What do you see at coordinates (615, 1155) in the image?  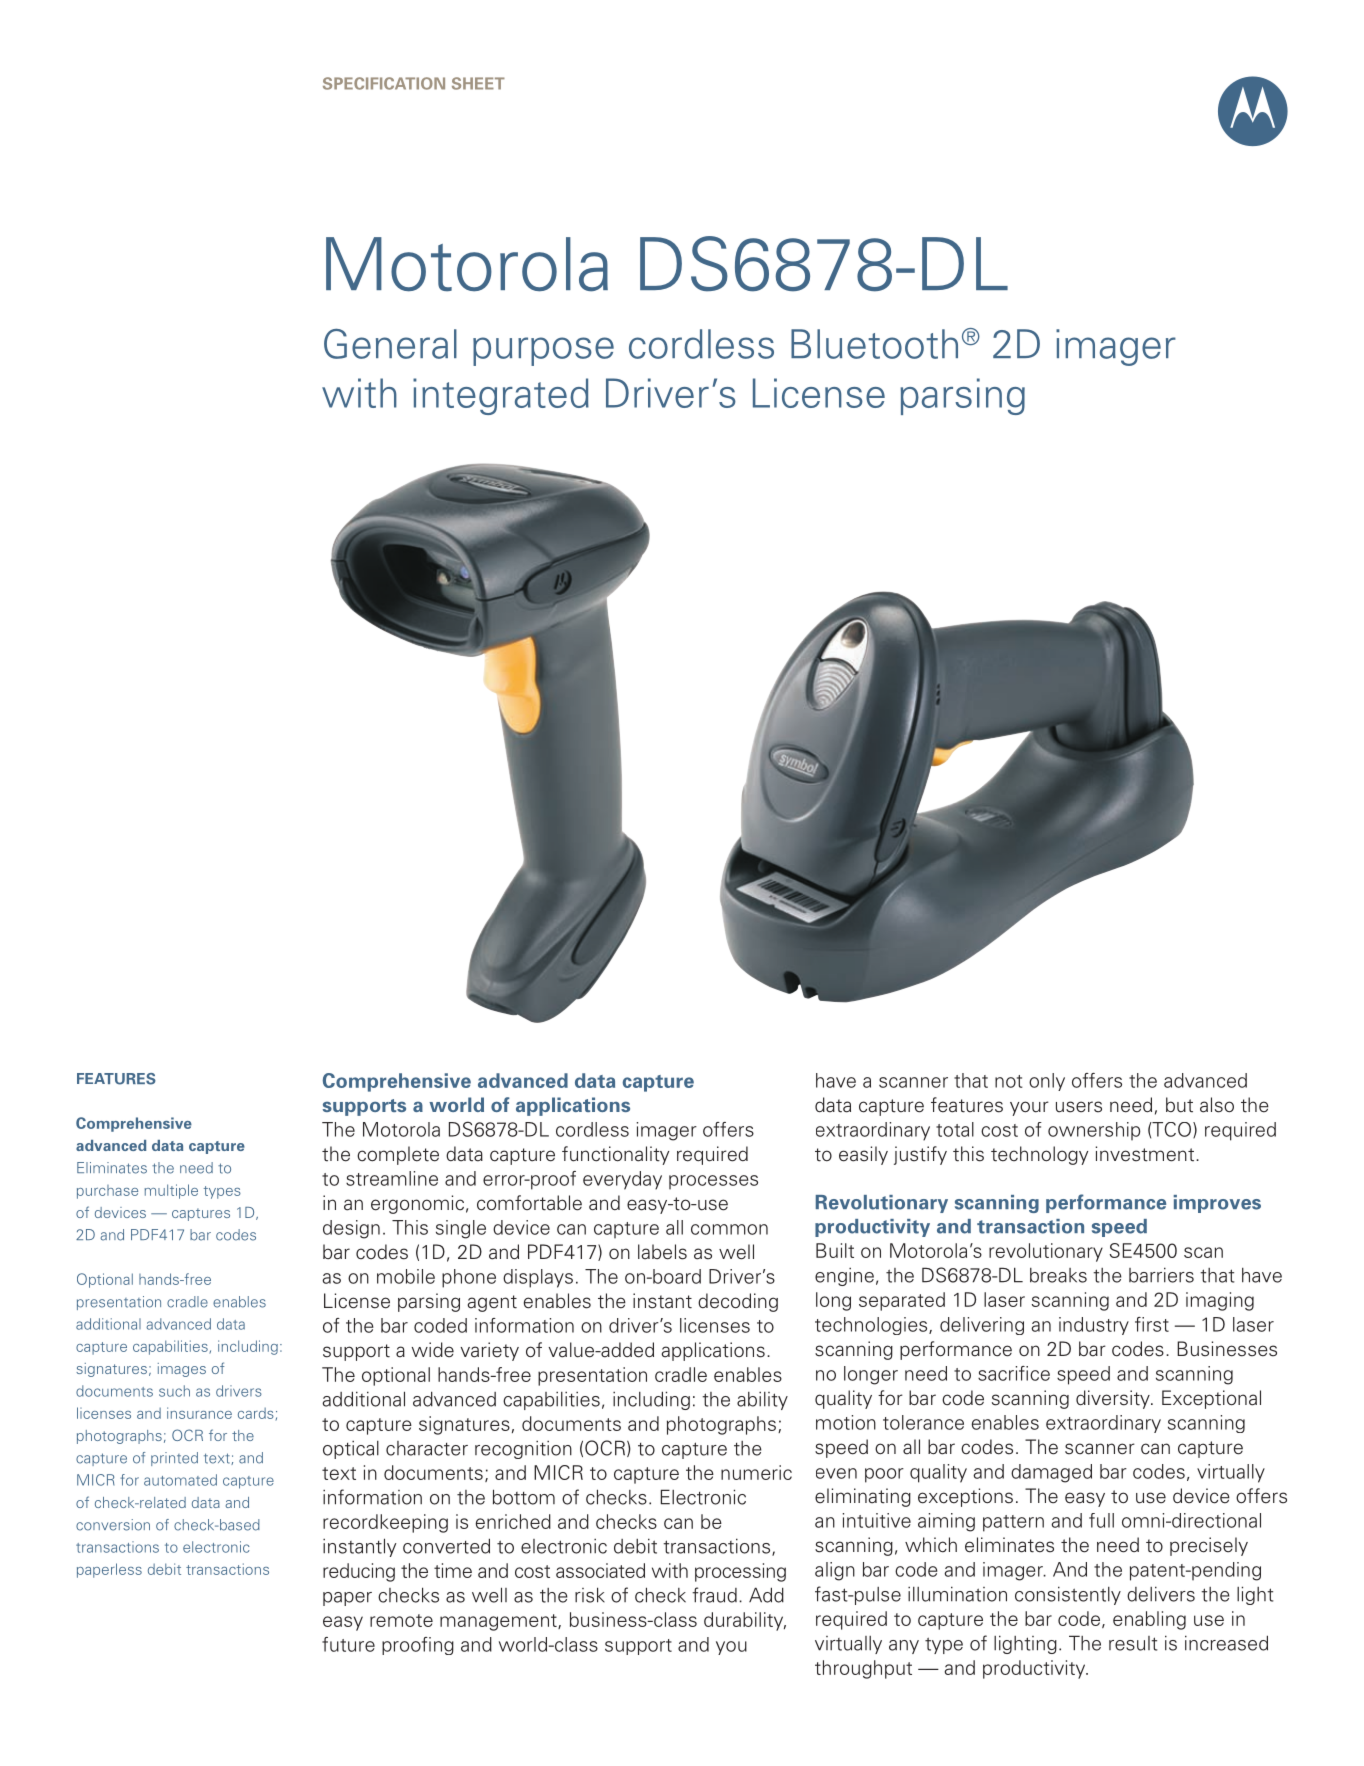 I see `functionality` at bounding box center [615, 1155].
